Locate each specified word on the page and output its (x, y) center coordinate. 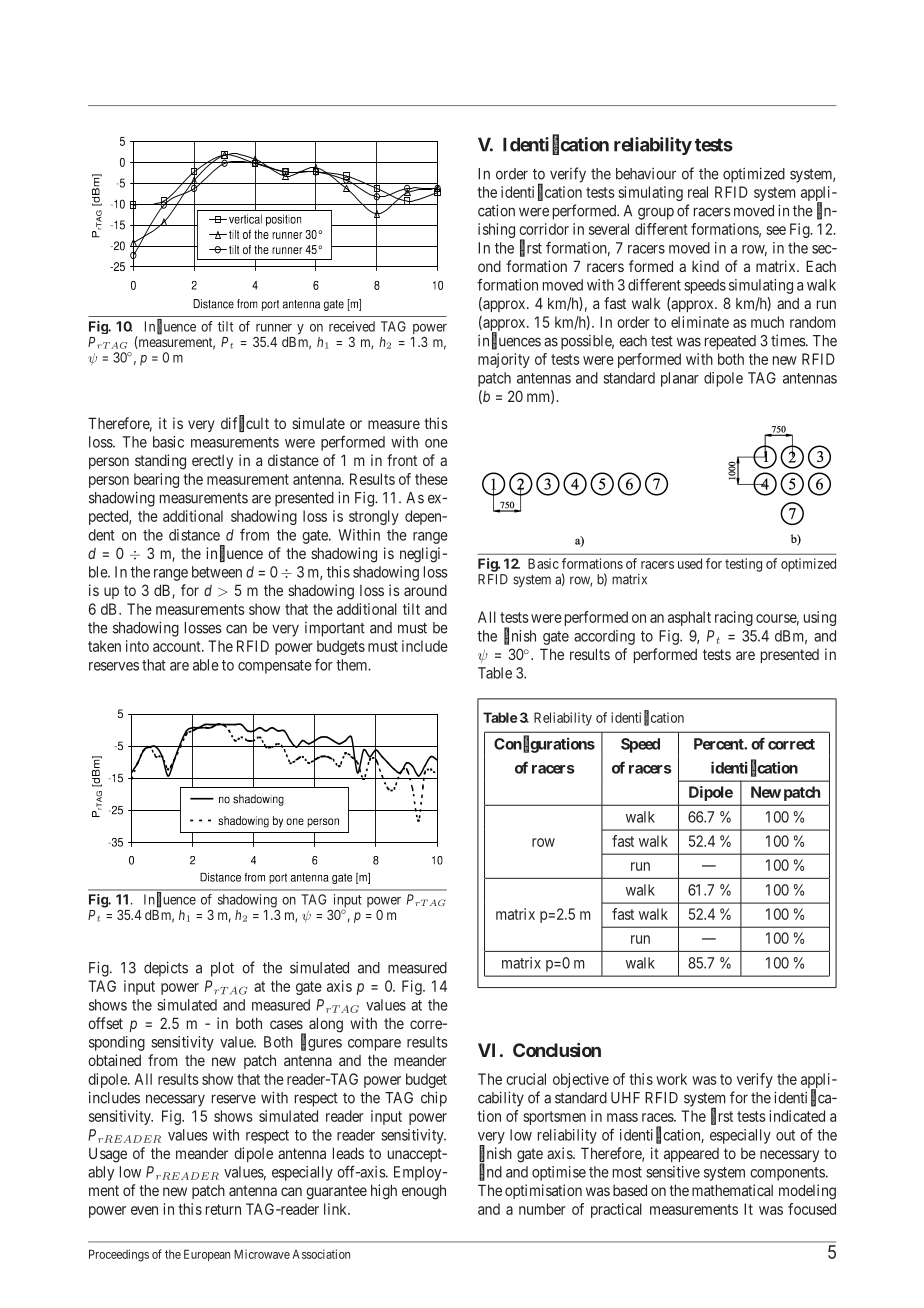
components (787, 1174)
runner (274, 328)
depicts (166, 969)
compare (374, 1045)
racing (734, 618)
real (698, 192)
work (671, 1079)
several (609, 229)
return (223, 1209)
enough (424, 1192)
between (217, 572)
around (425, 590)
